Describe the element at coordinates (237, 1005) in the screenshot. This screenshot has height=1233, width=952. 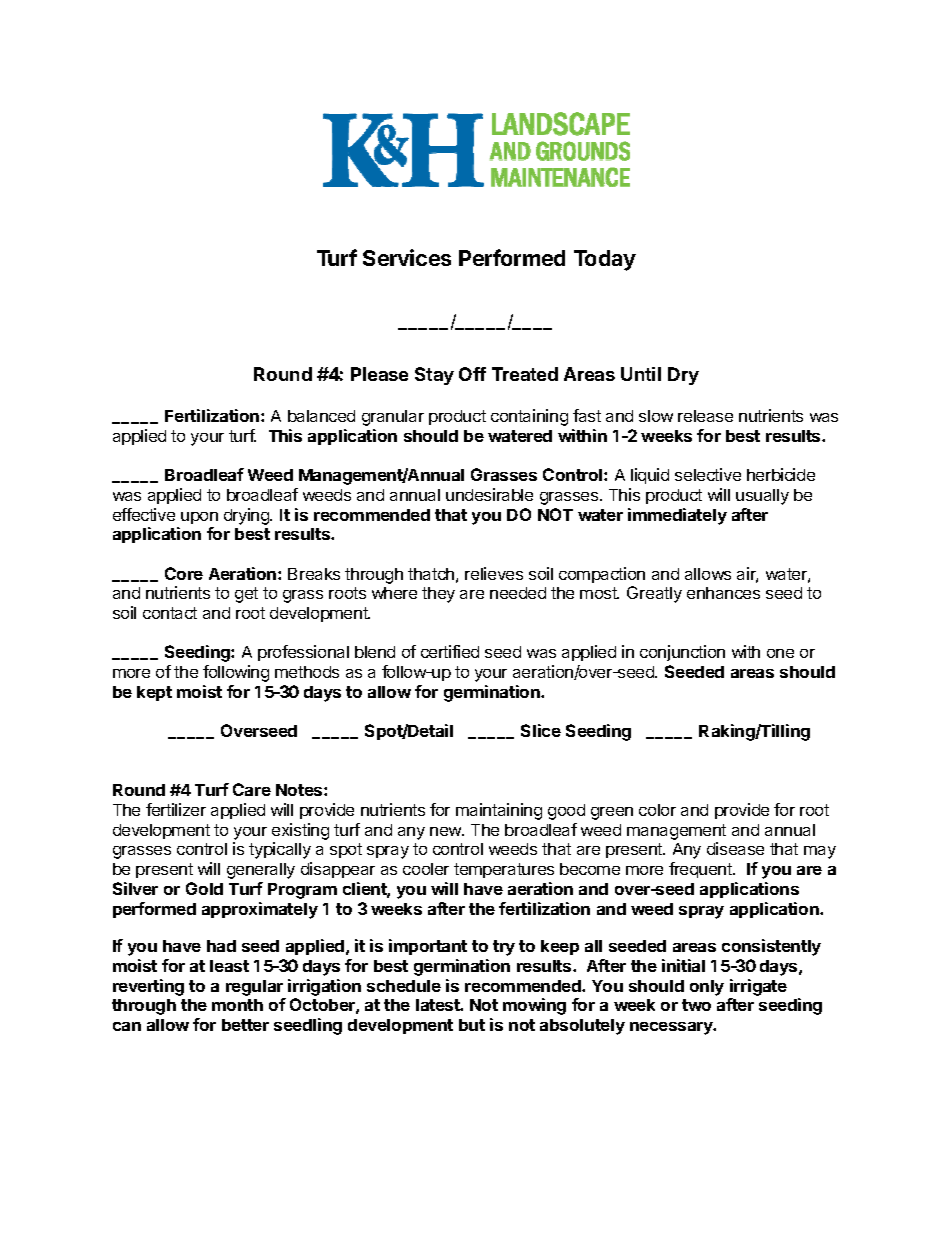
I see `month` at that location.
